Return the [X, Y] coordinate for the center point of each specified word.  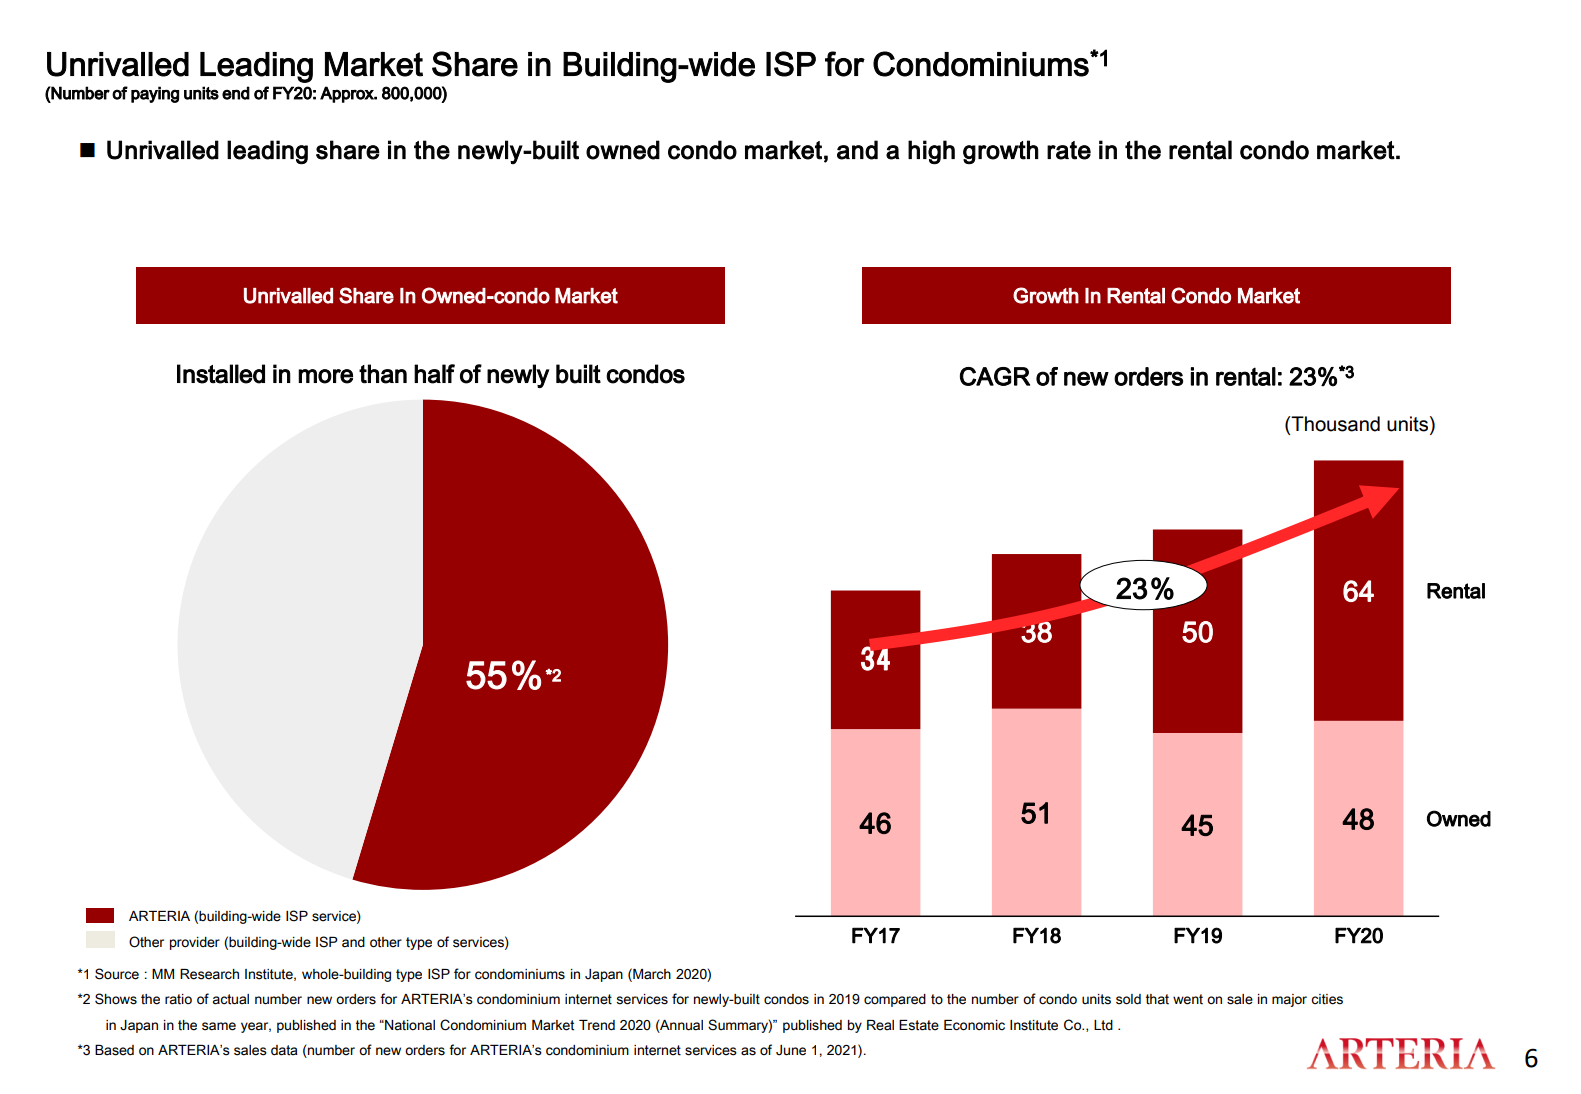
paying [155, 94]
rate [1069, 150]
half [434, 374]
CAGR [995, 376]
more [325, 376]
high [931, 152]
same [219, 1026]
